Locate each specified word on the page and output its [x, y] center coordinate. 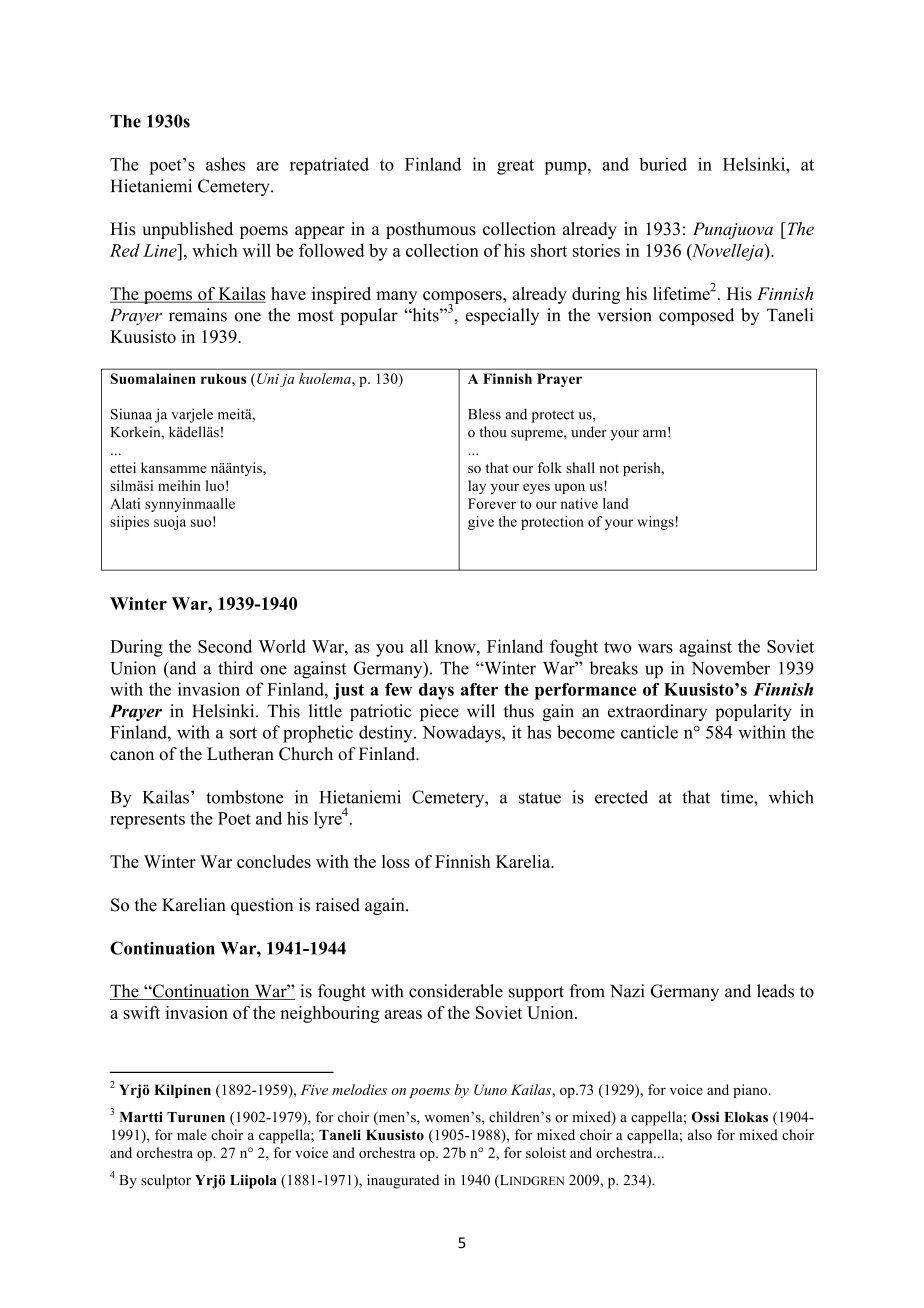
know [456, 646]
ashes [225, 164]
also [700, 1134]
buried [663, 164]
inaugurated [403, 1181]
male [192, 1134]
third [235, 668]
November [730, 668]
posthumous [431, 230]
